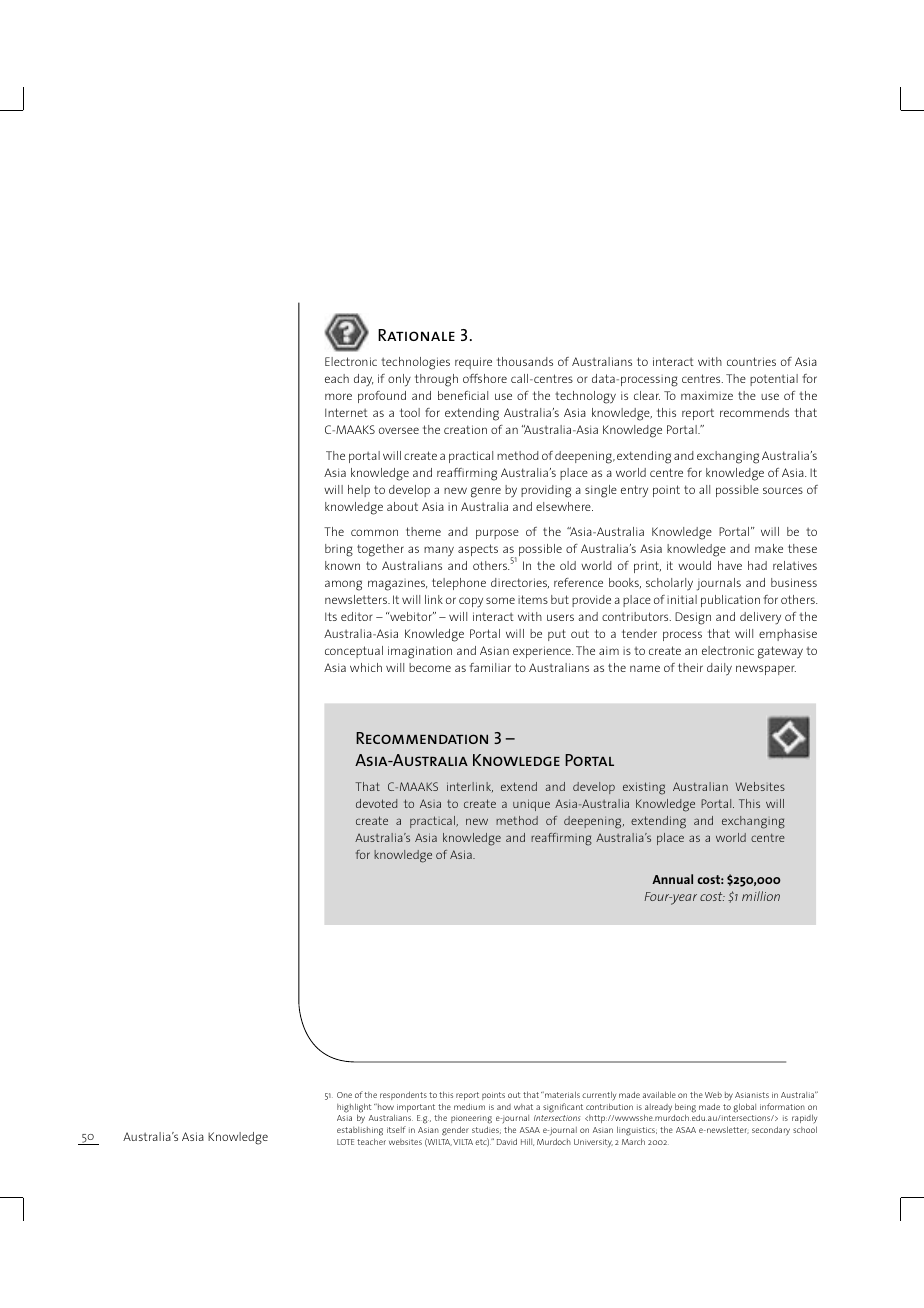 Image resolution: width=924 pixels, height=1308 pixels. I want to click on itself, so click(396, 1129).
